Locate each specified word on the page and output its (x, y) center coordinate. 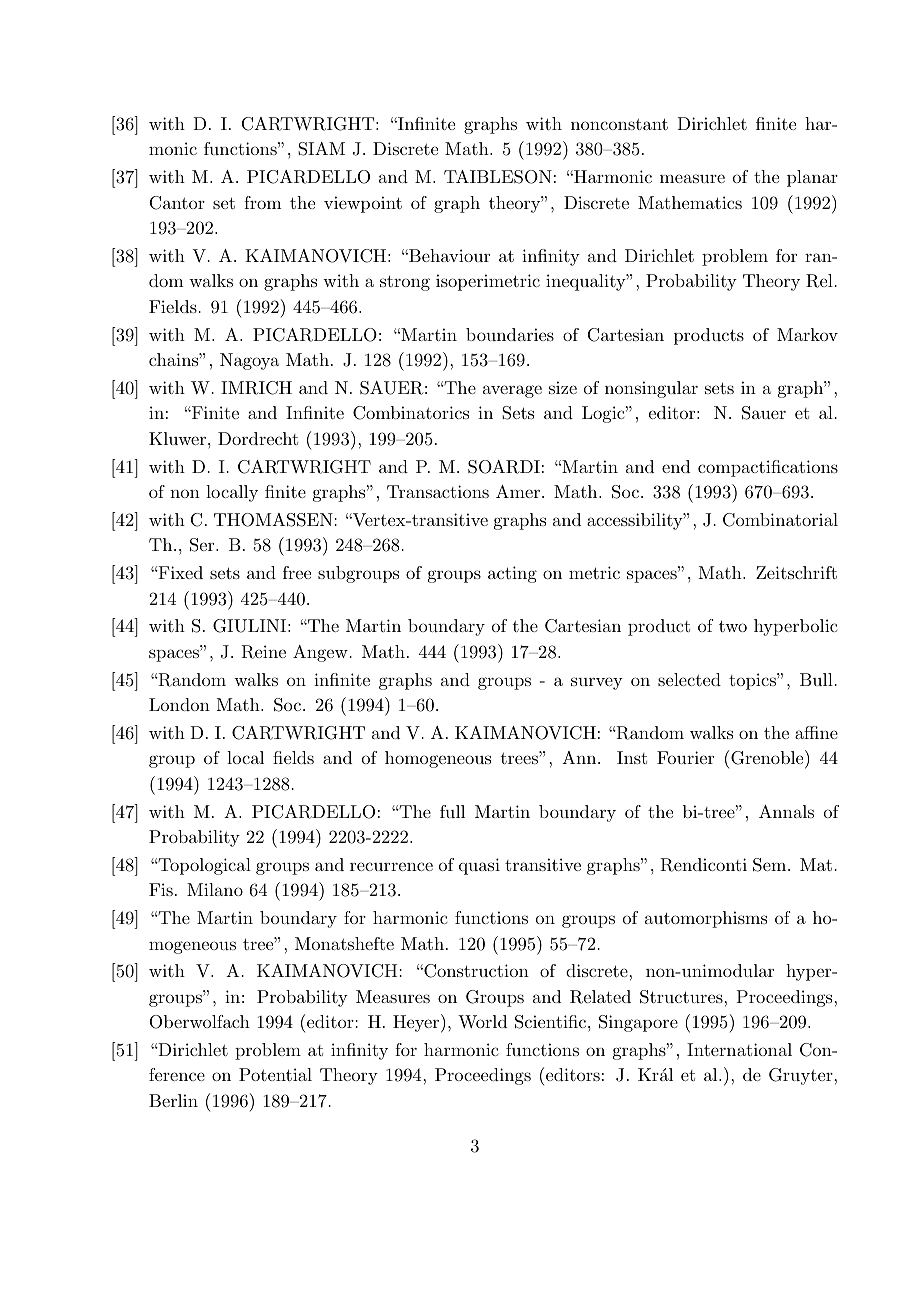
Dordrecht (258, 438)
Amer (518, 491)
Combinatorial (780, 520)
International (739, 1049)
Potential (275, 1074)
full (452, 811)
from (263, 202)
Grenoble (767, 758)
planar (812, 178)
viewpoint (363, 204)
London (179, 704)
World (482, 1021)
